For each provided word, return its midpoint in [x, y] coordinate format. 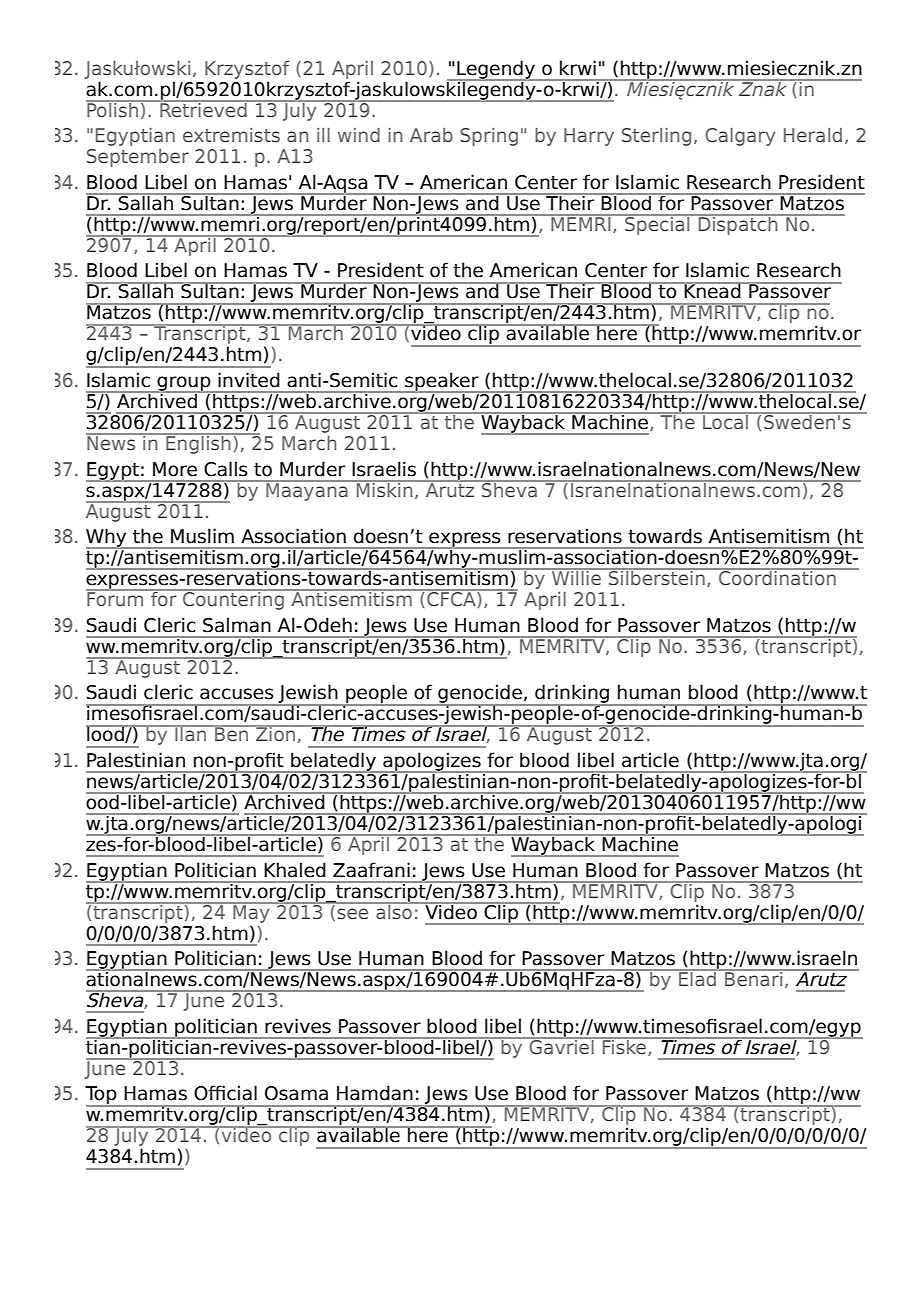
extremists [231, 135]
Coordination [777, 576]
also [394, 910]
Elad [697, 977]
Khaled [295, 870]
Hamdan [375, 1093]
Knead [712, 290]
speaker [442, 382]
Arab [431, 135]
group [184, 384]
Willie [576, 576]
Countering [233, 599]
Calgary [740, 137]
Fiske [624, 1046]
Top [102, 1096]
